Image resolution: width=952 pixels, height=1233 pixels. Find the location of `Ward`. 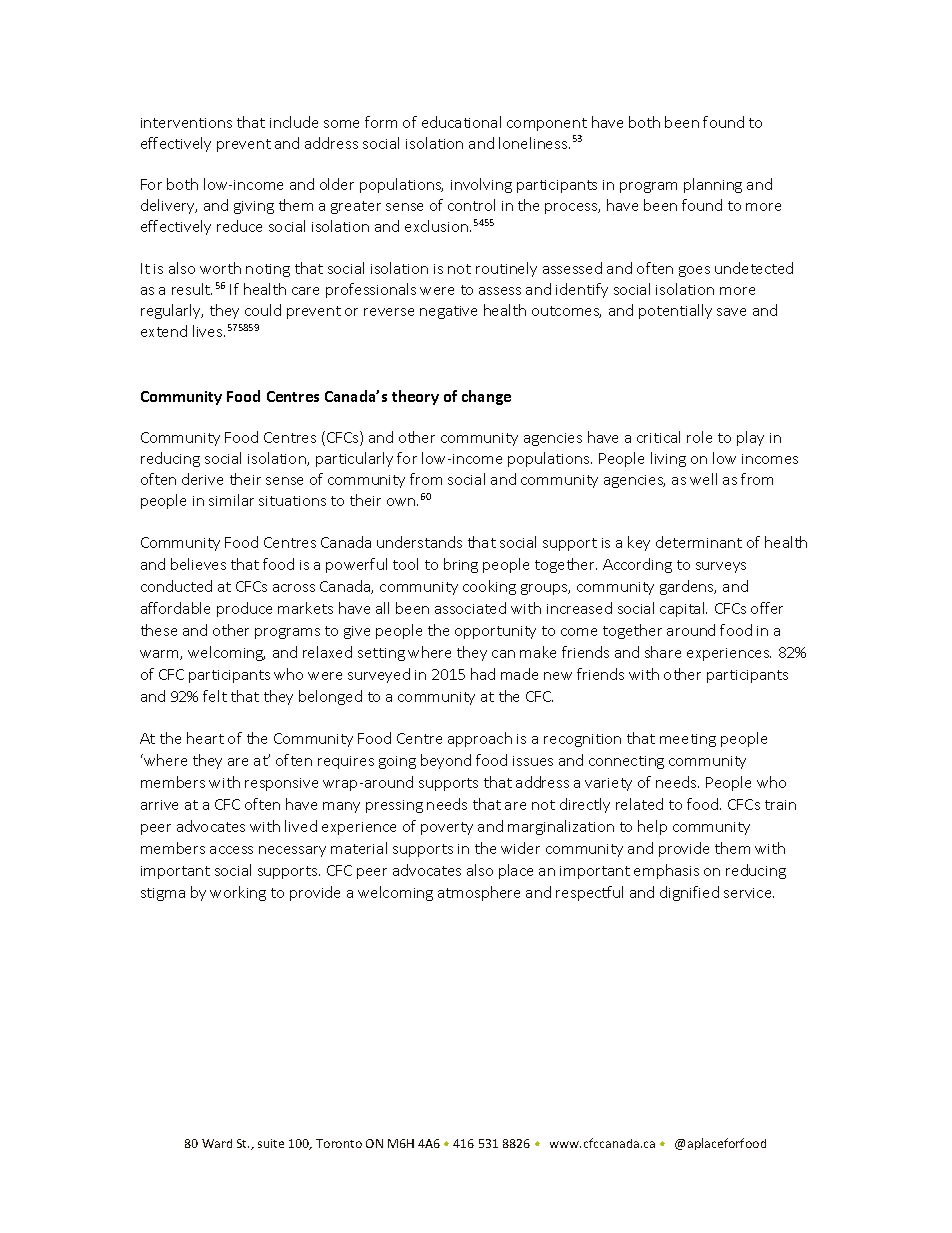

Ward is located at coordinates (217, 1143).
